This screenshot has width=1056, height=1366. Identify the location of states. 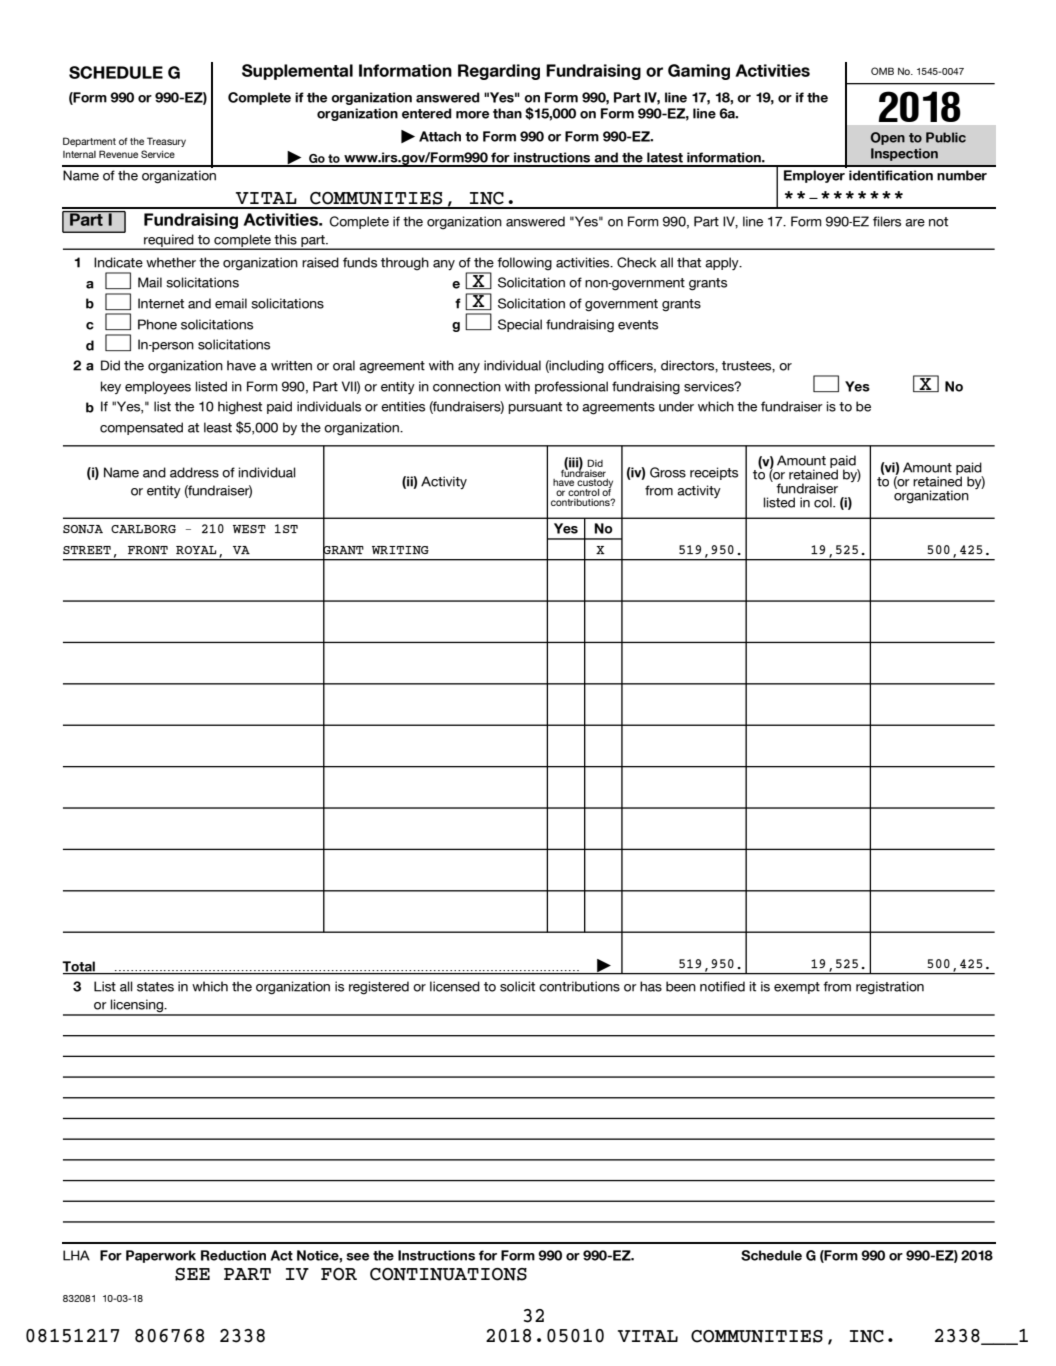
(155, 987).
